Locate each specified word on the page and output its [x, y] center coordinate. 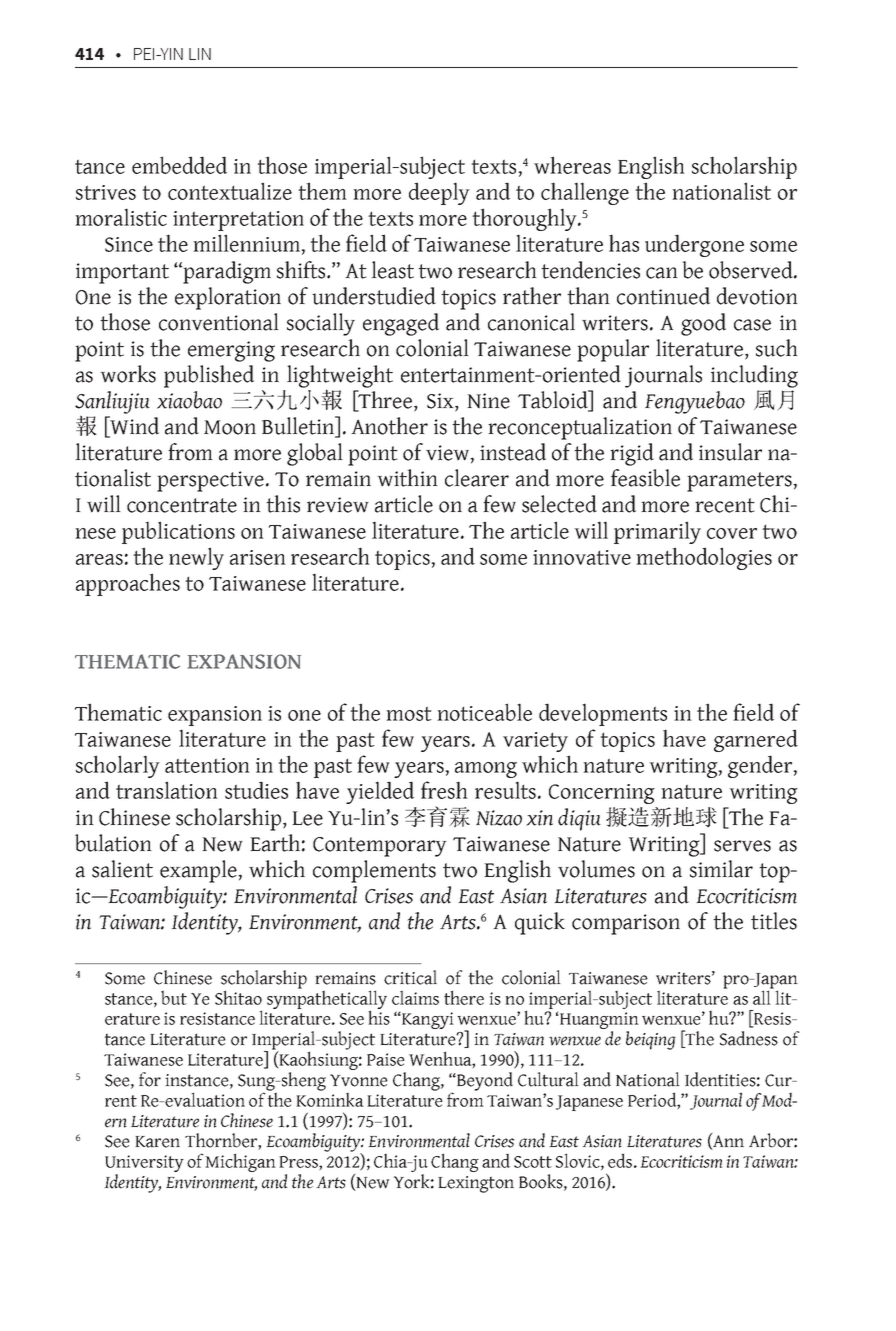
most [409, 713]
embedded [179, 165]
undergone [694, 245]
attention [207, 765]
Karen [157, 1142]
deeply [439, 193]
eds [620, 1160]
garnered [756, 740]
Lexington [476, 1184]
